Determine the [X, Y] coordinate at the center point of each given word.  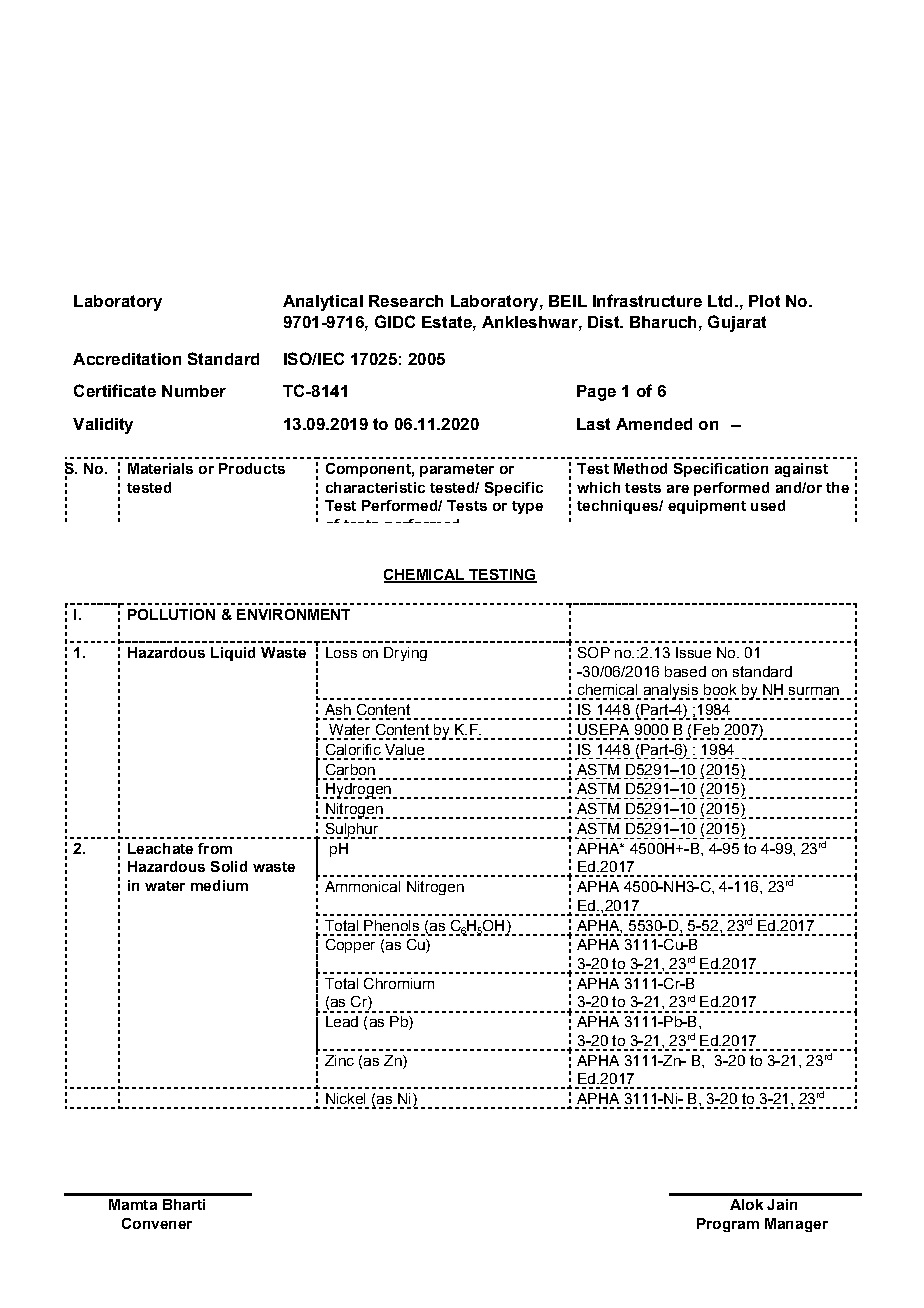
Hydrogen [357, 791]
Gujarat [737, 323]
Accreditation [127, 359]
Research [406, 301]
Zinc [339, 1060]
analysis [672, 692]
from [215, 848]
